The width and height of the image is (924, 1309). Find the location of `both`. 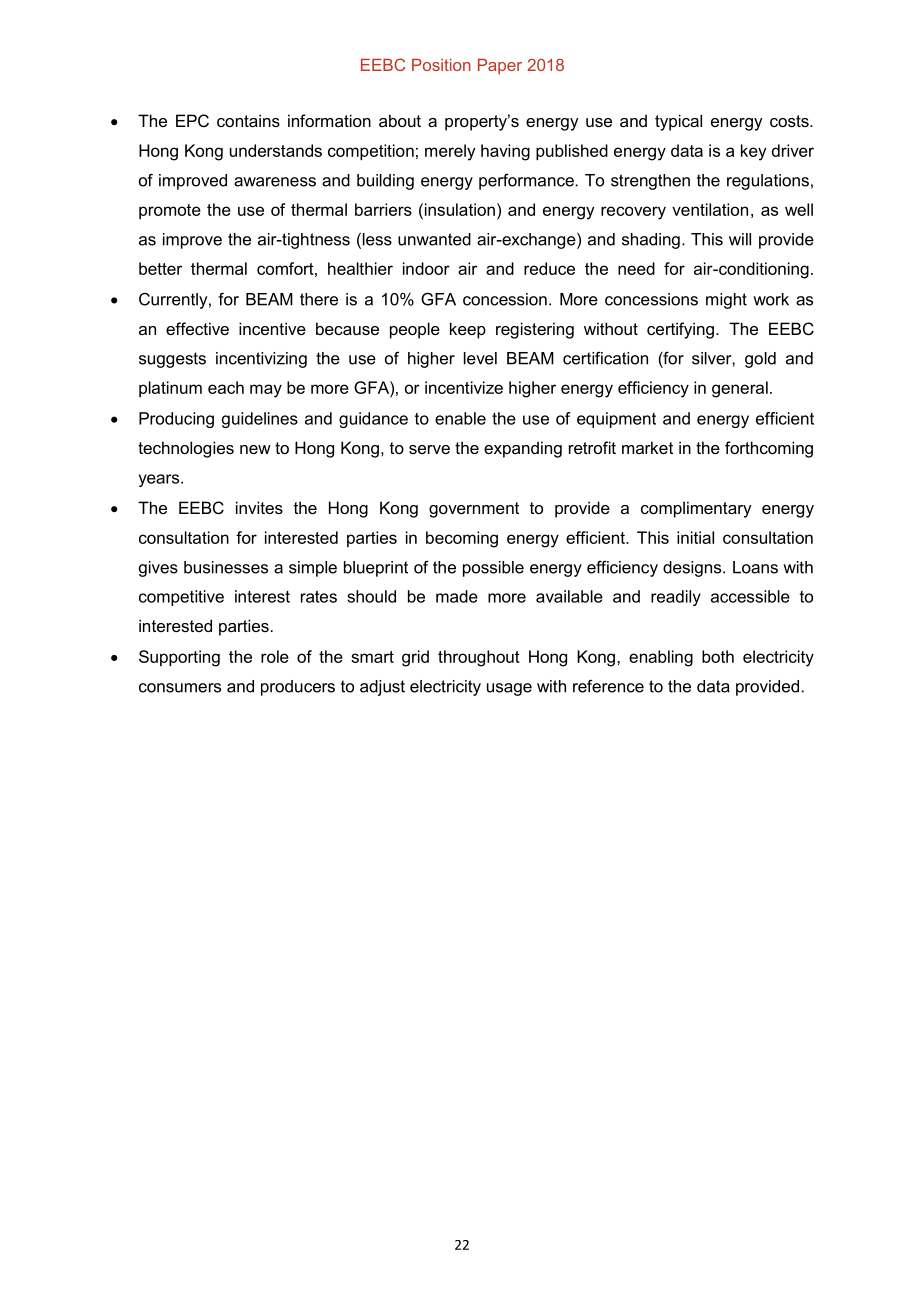

both is located at coordinates (718, 656).
